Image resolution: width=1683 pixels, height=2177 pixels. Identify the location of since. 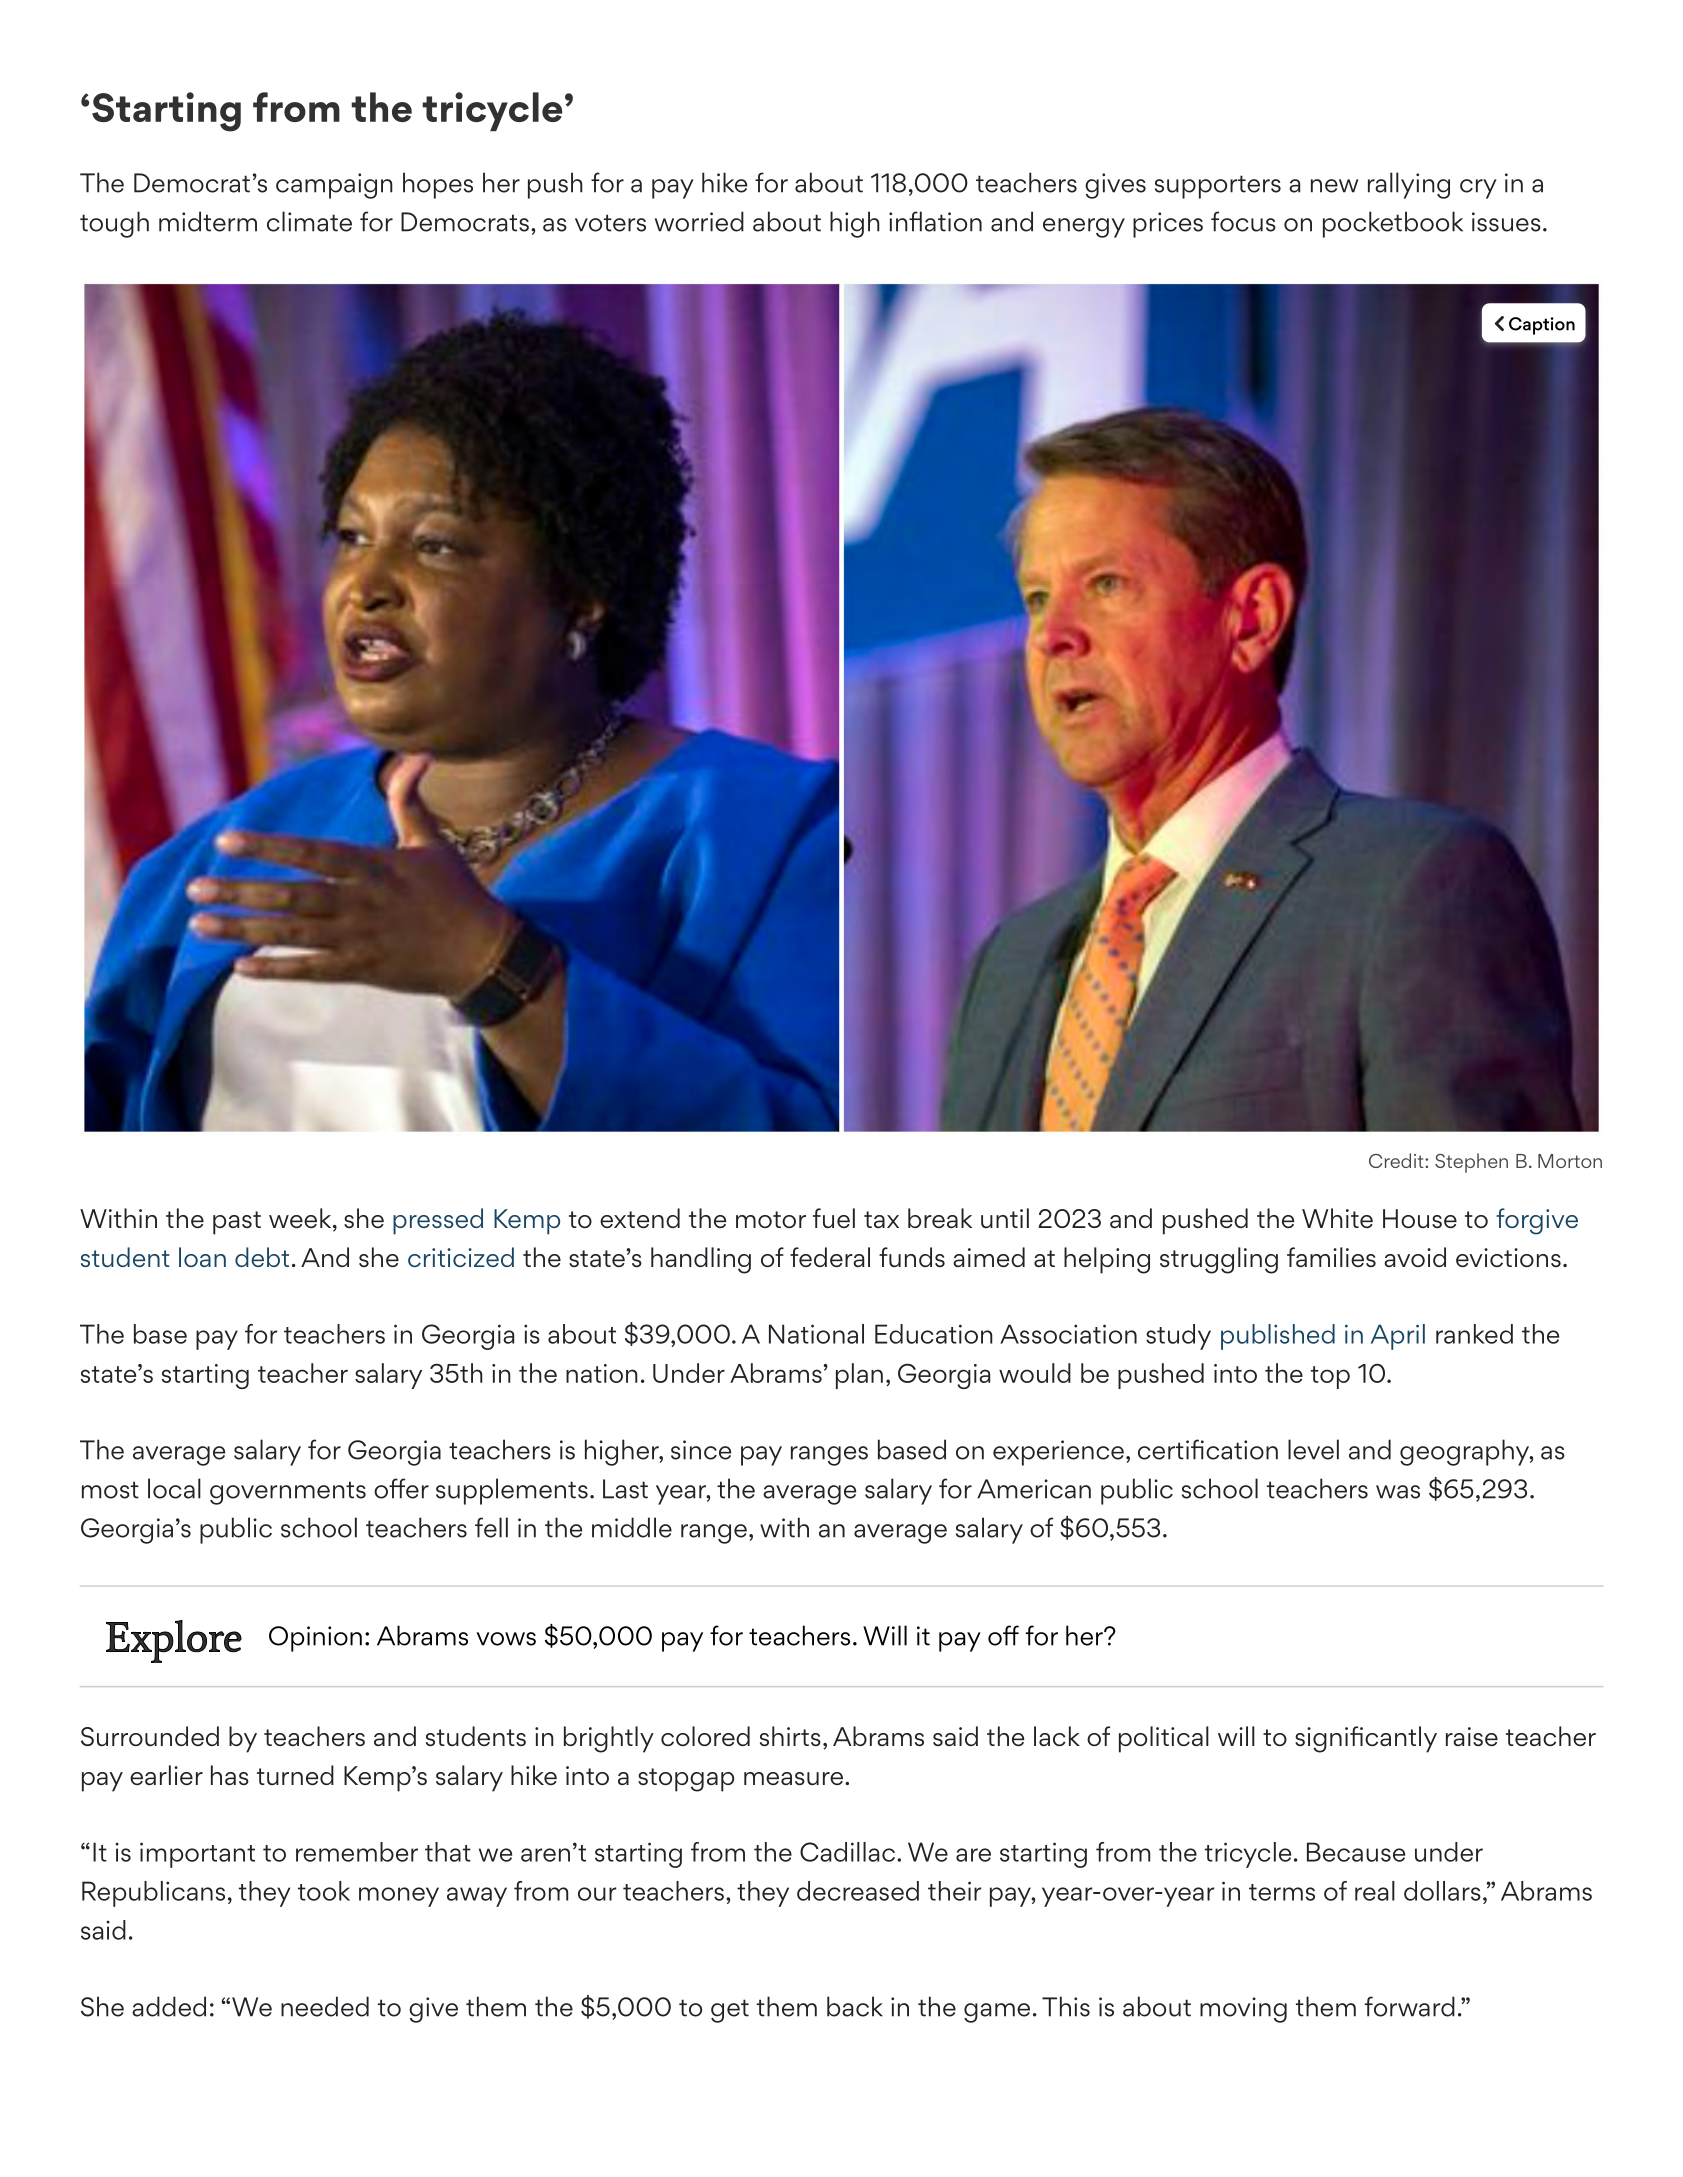
(701, 1450).
